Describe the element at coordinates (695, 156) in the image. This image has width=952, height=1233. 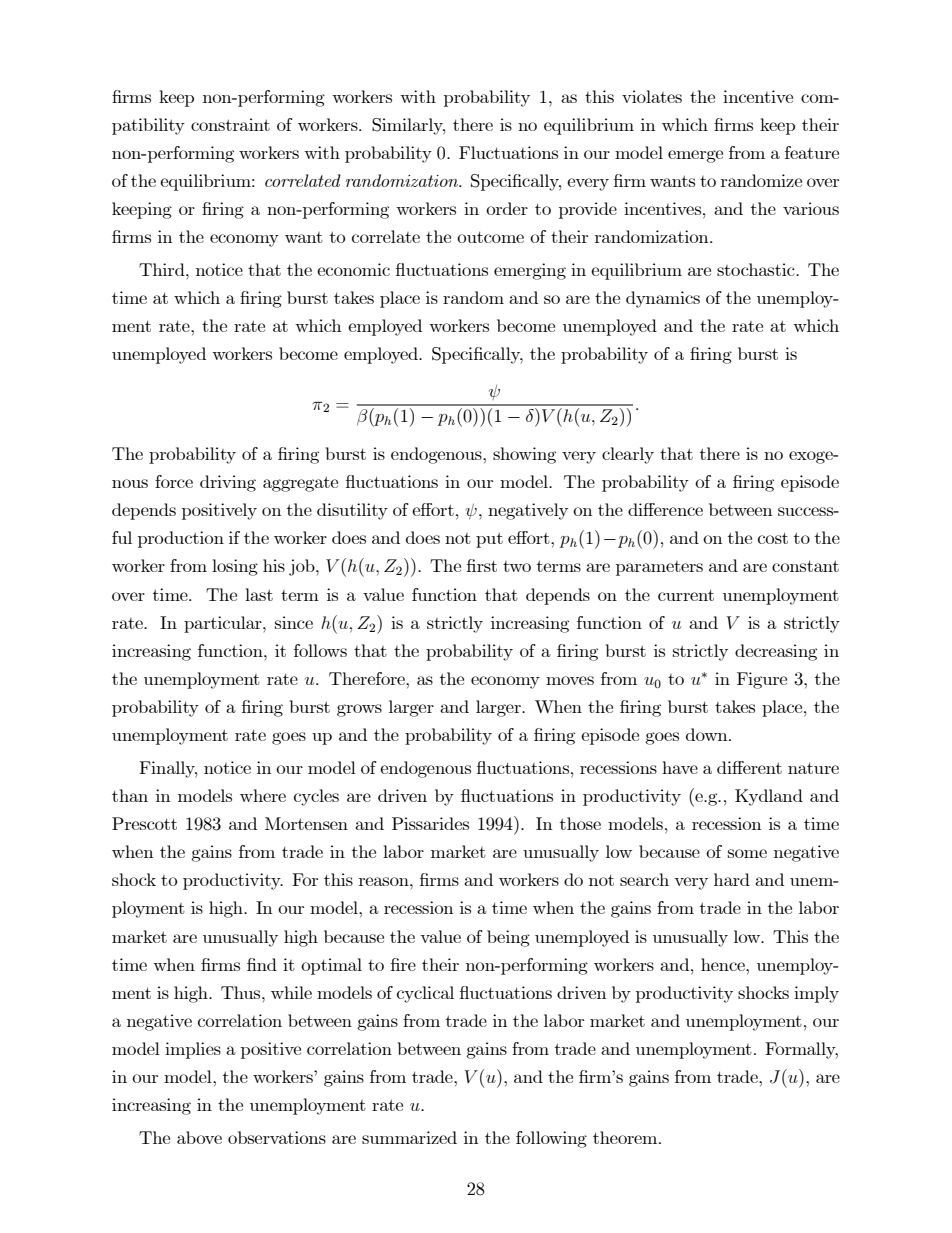
I see `emerge` at that location.
